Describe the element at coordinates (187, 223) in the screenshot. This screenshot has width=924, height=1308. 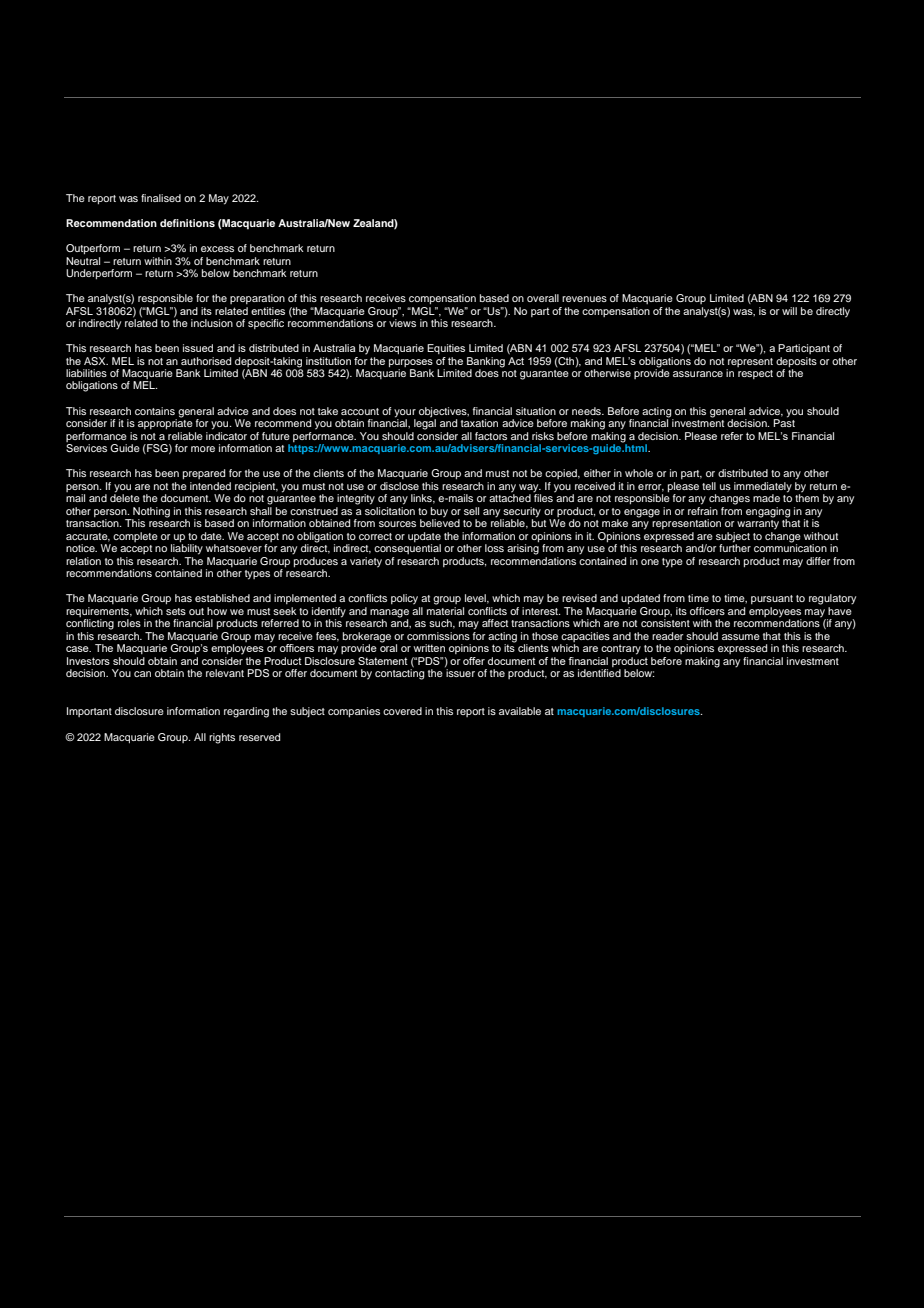
I see `definitions` at that location.
